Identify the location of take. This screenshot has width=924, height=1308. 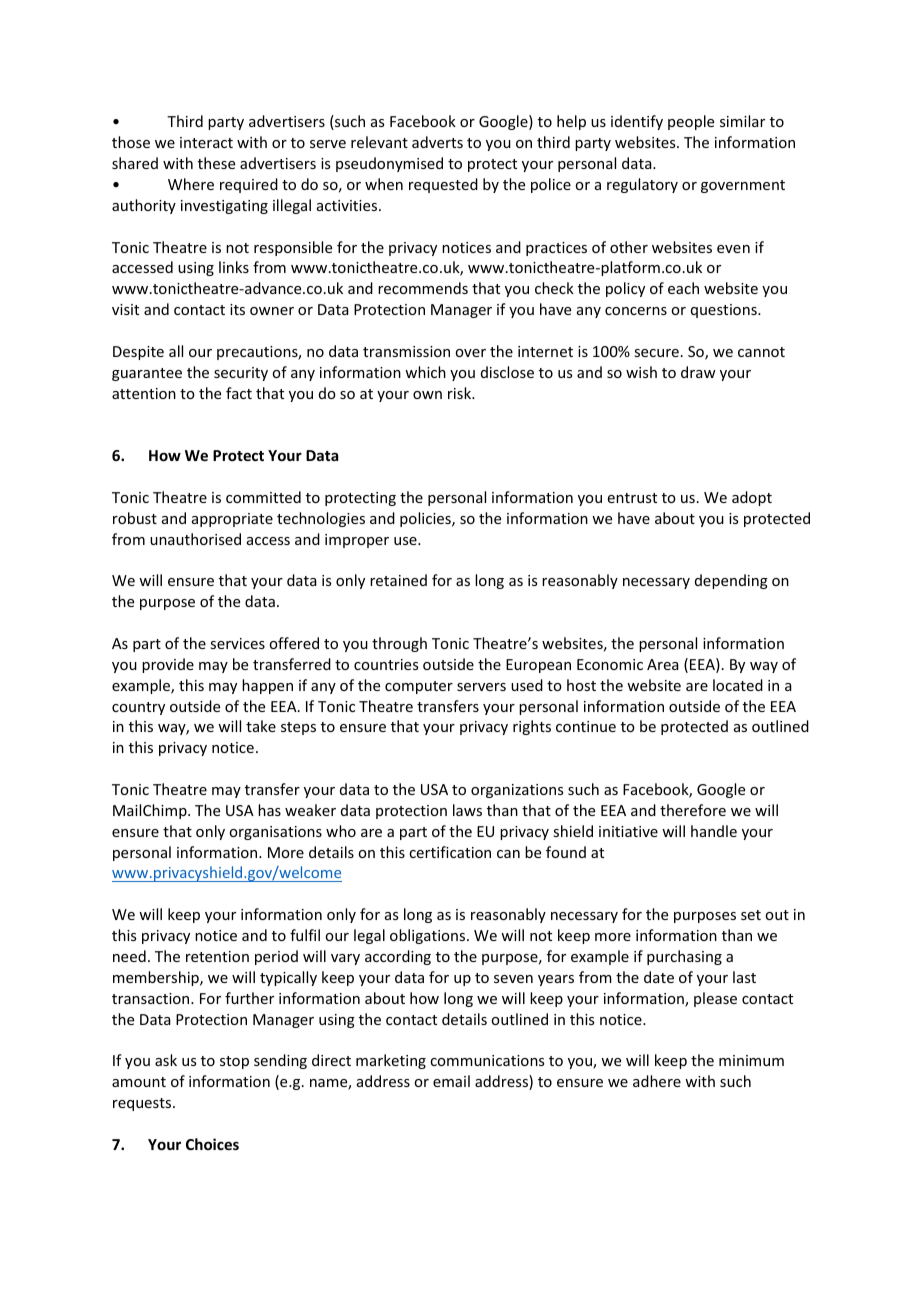
(261, 726).
